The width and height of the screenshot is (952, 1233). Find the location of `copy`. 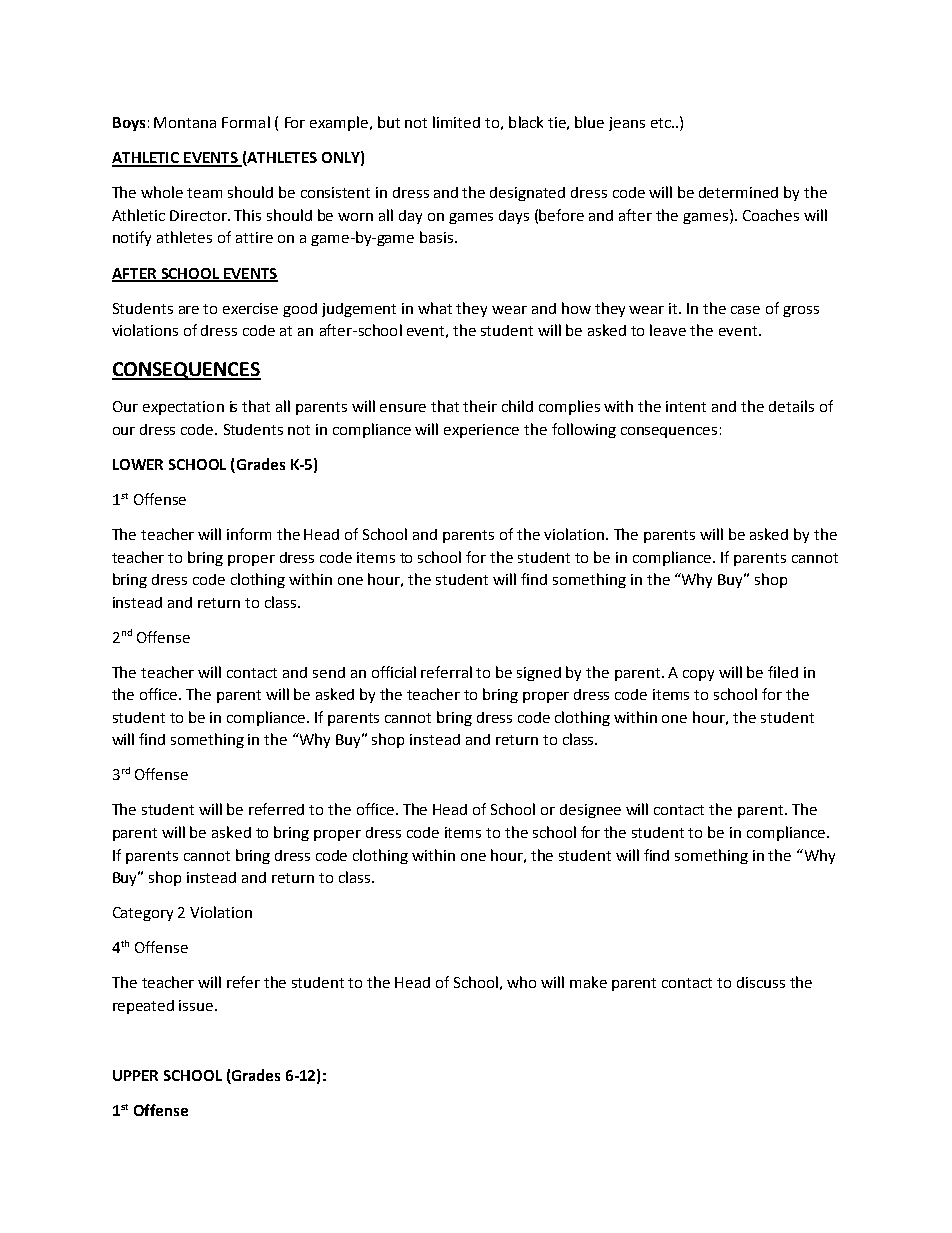

copy is located at coordinates (698, 675).
